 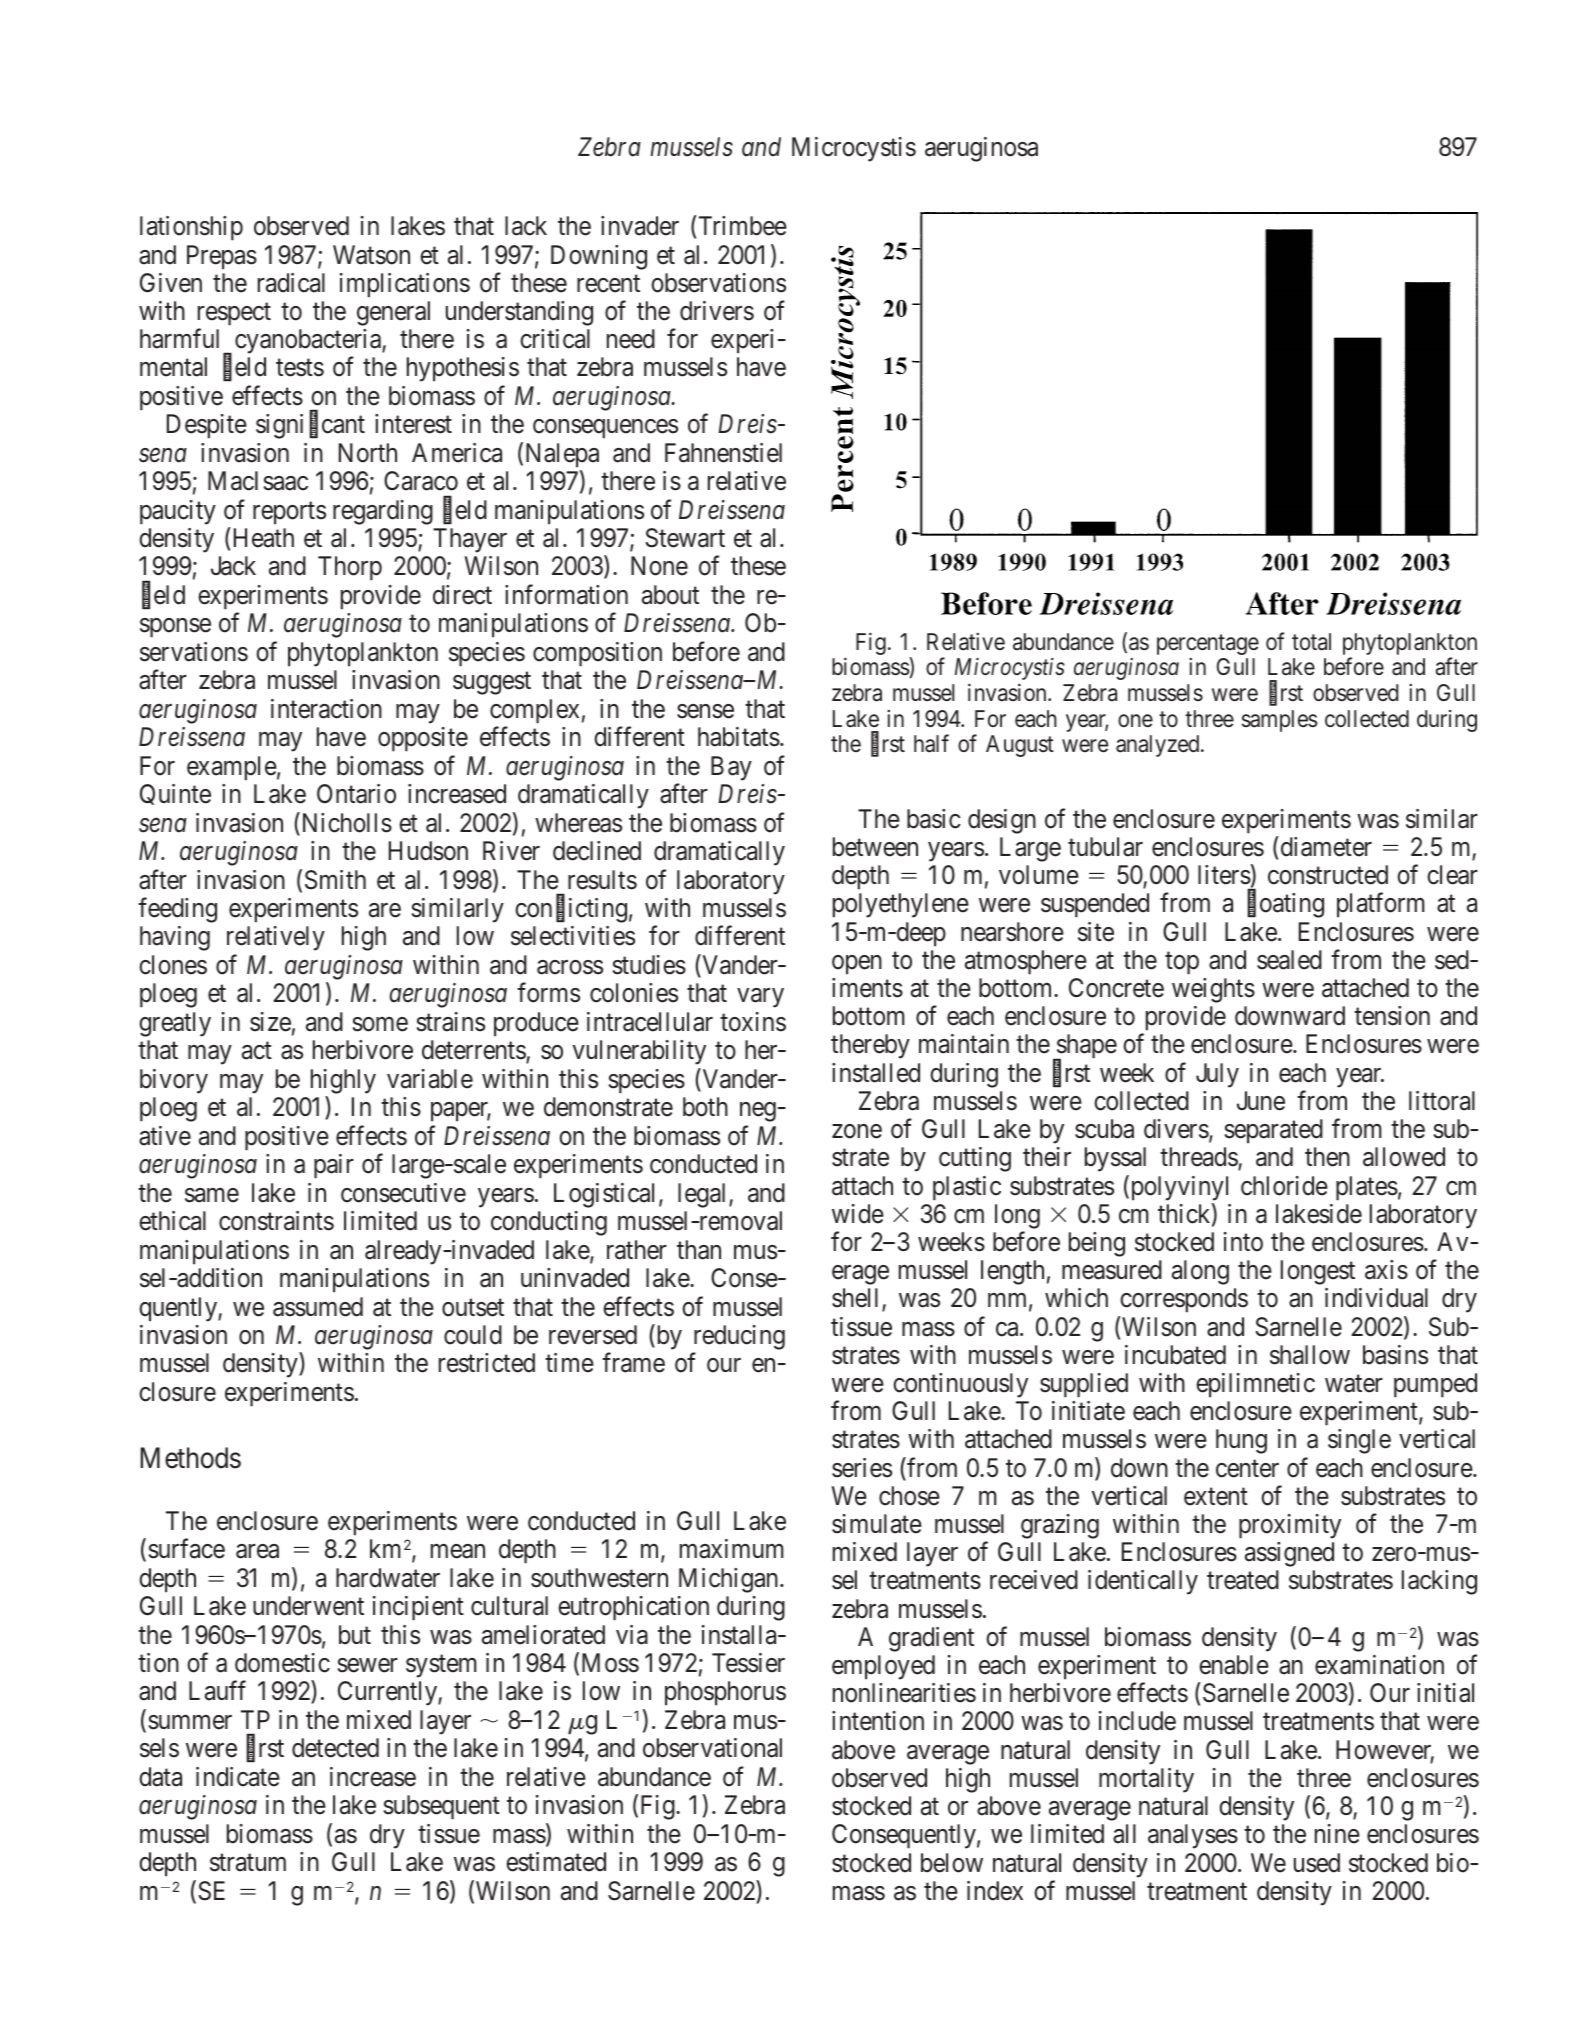 What do you see at coordinates (270, 1022) in the screenshot?
I see `size` at bounding box center [270, 1022].
